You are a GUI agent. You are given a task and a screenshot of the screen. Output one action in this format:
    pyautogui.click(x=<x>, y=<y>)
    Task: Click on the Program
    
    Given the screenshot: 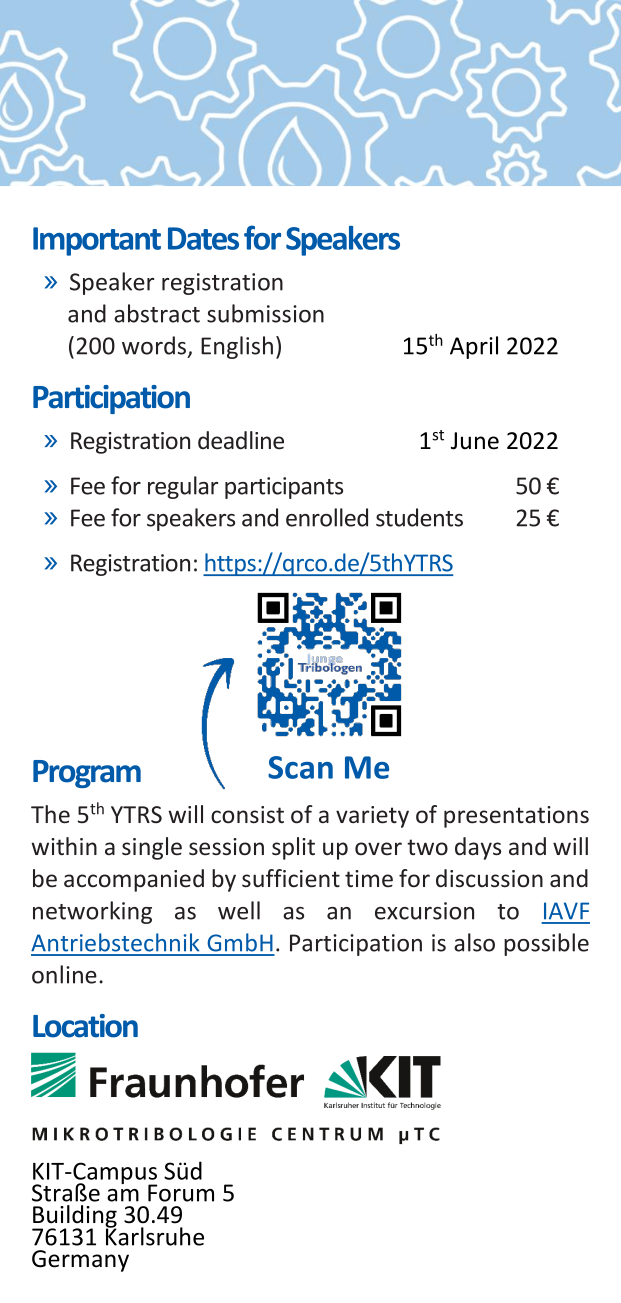 What is the action you would take?
    pyautogui.click(x=87, y=774)
